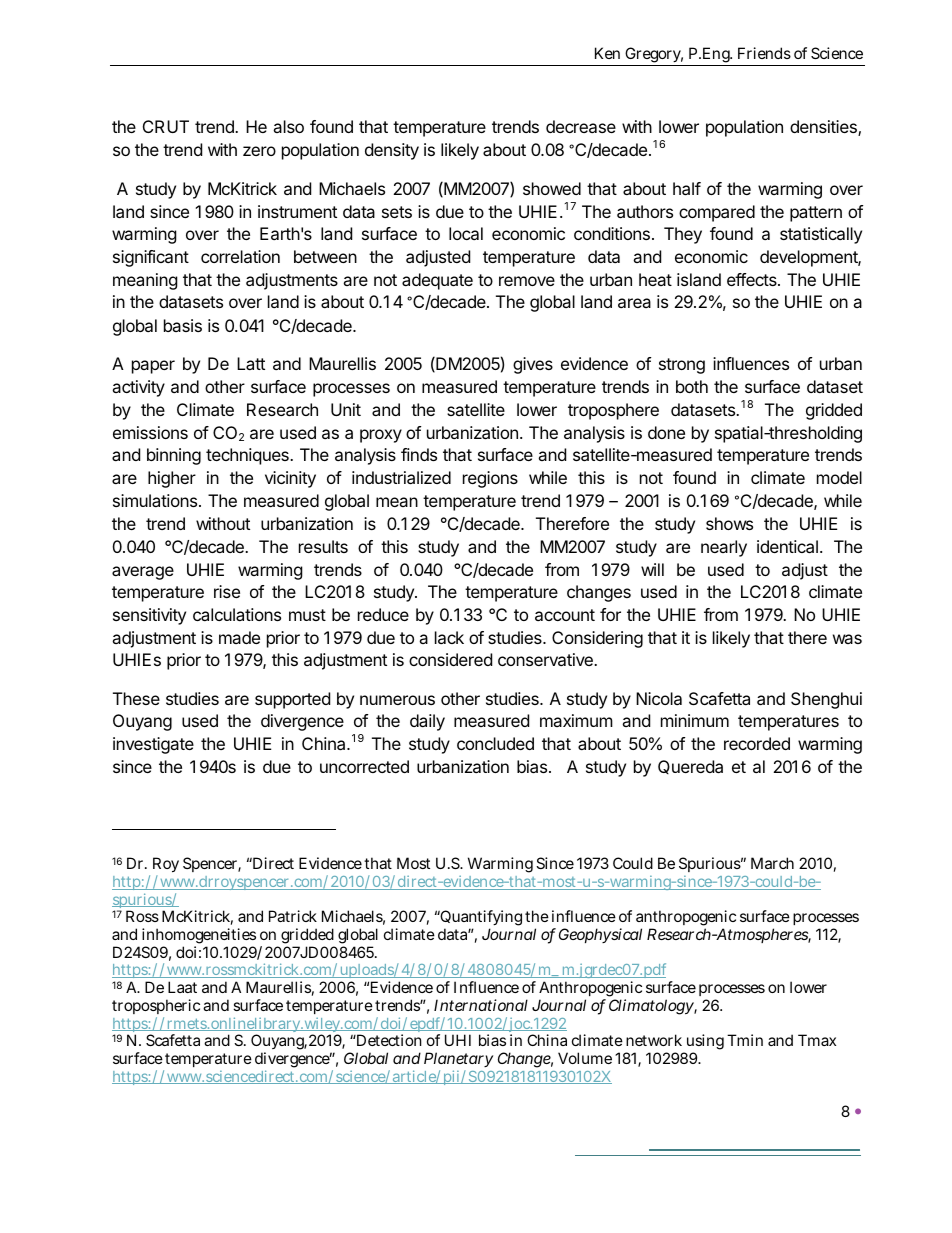 Image resolution: width=952 pixels, height=1233 pixels. What do you see at coordinates (704, 1043) in the page?
I see `using` at bounding box center [704, 1043].
